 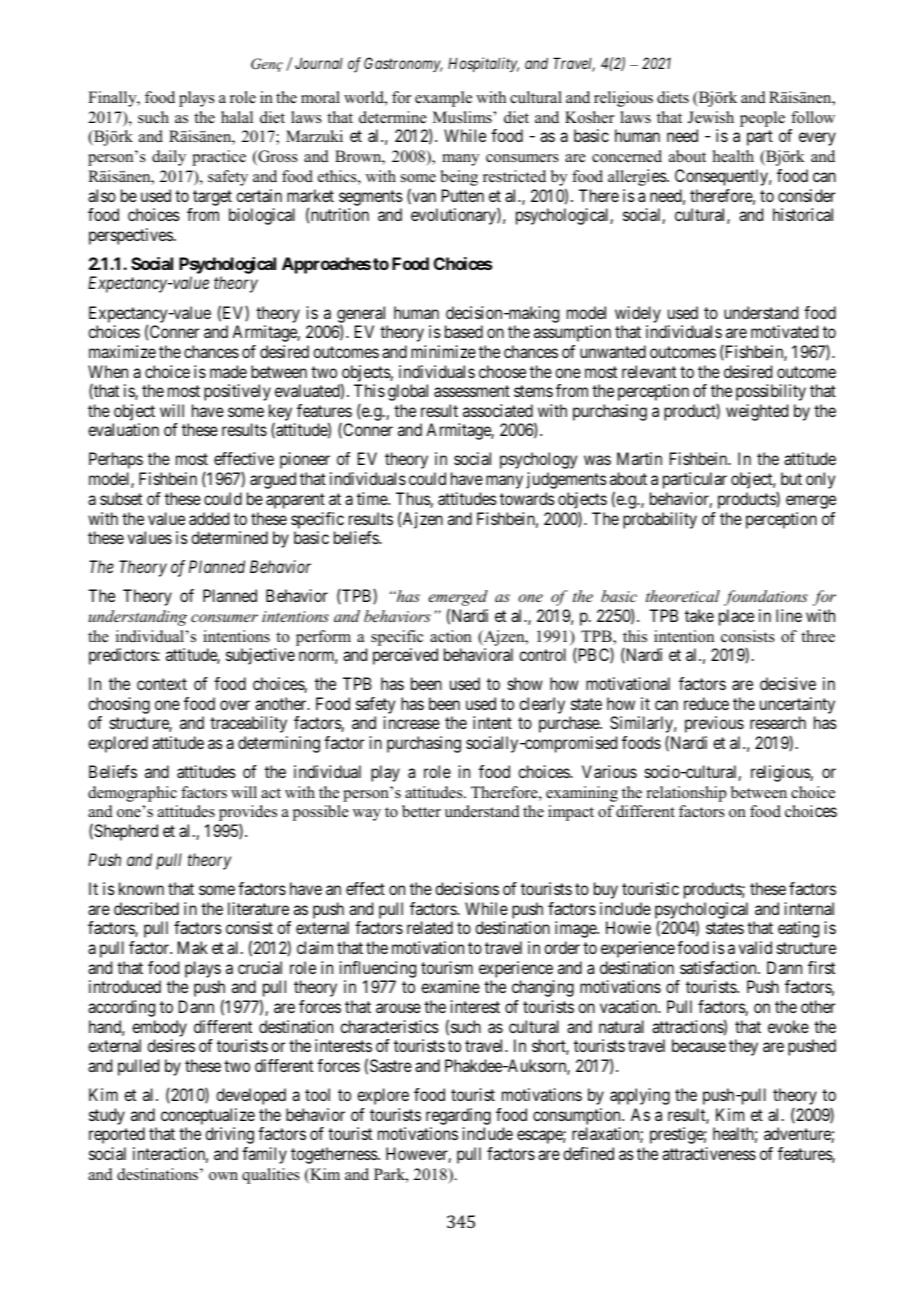 I want to click on Jewish, so click(x=711, y=117).
